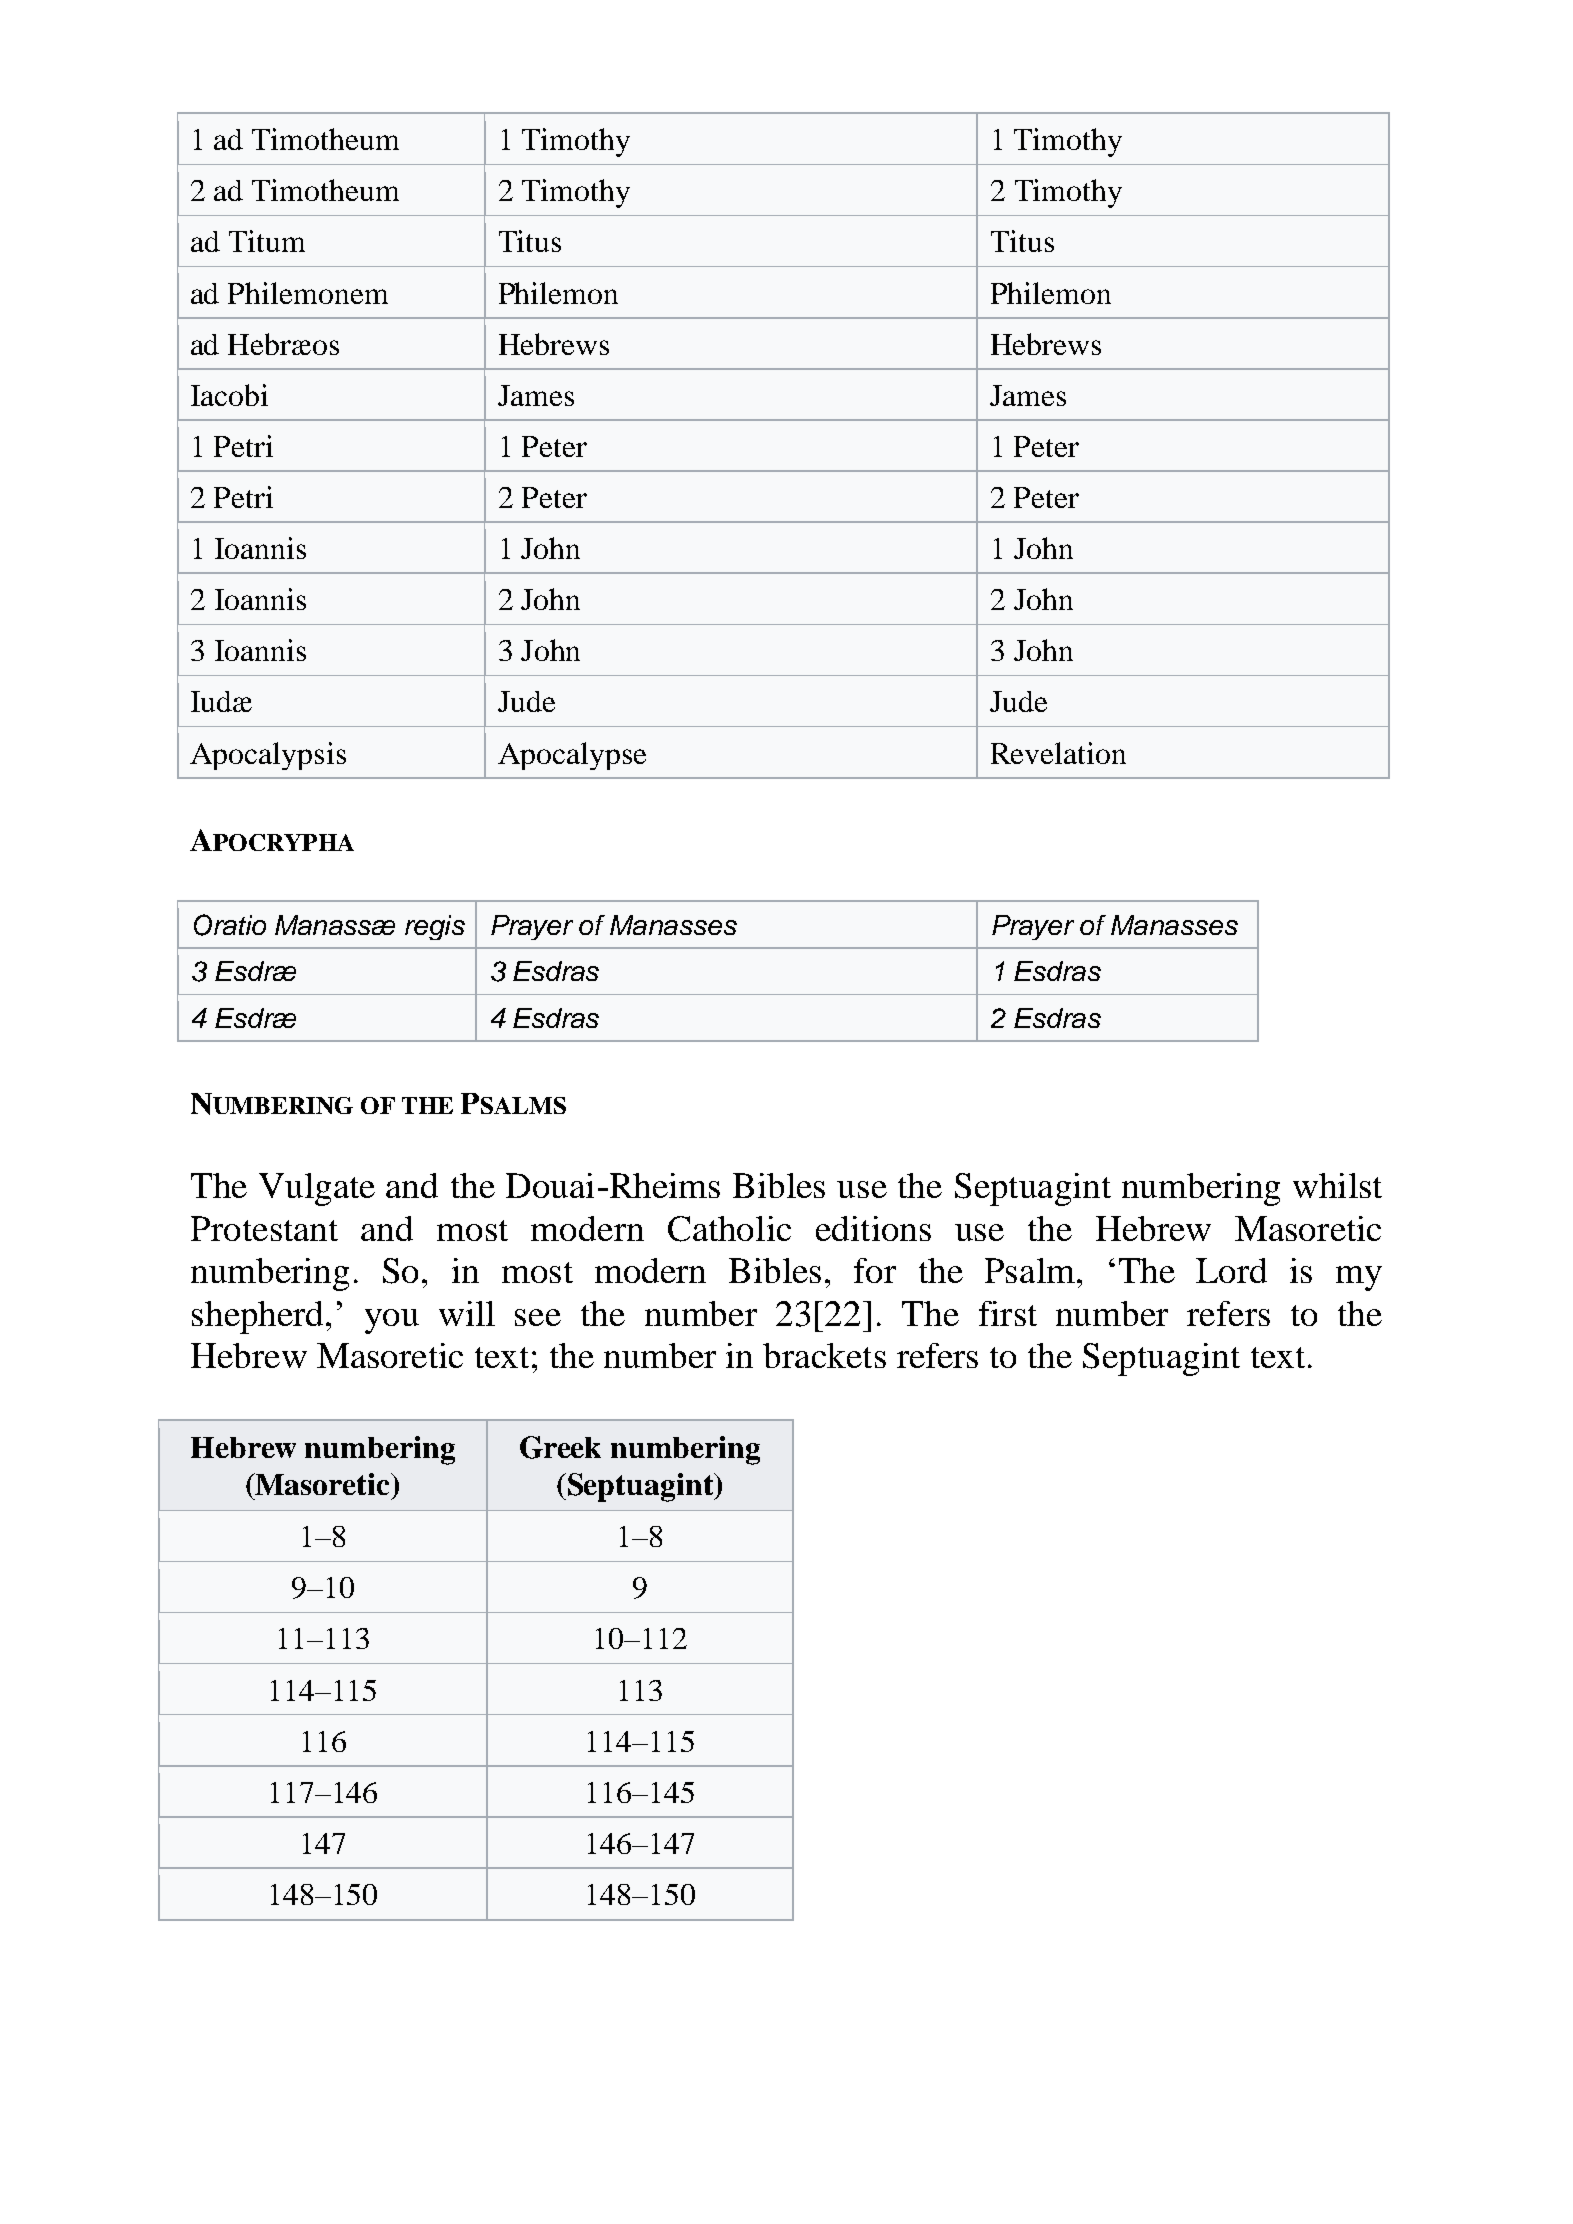 Image resolution: width=1573 pixels, height=2224 pixels. What do you see at coordinates (1058, 753) in the document?
I see `Revelation` at bounding box center [1058, 753].
